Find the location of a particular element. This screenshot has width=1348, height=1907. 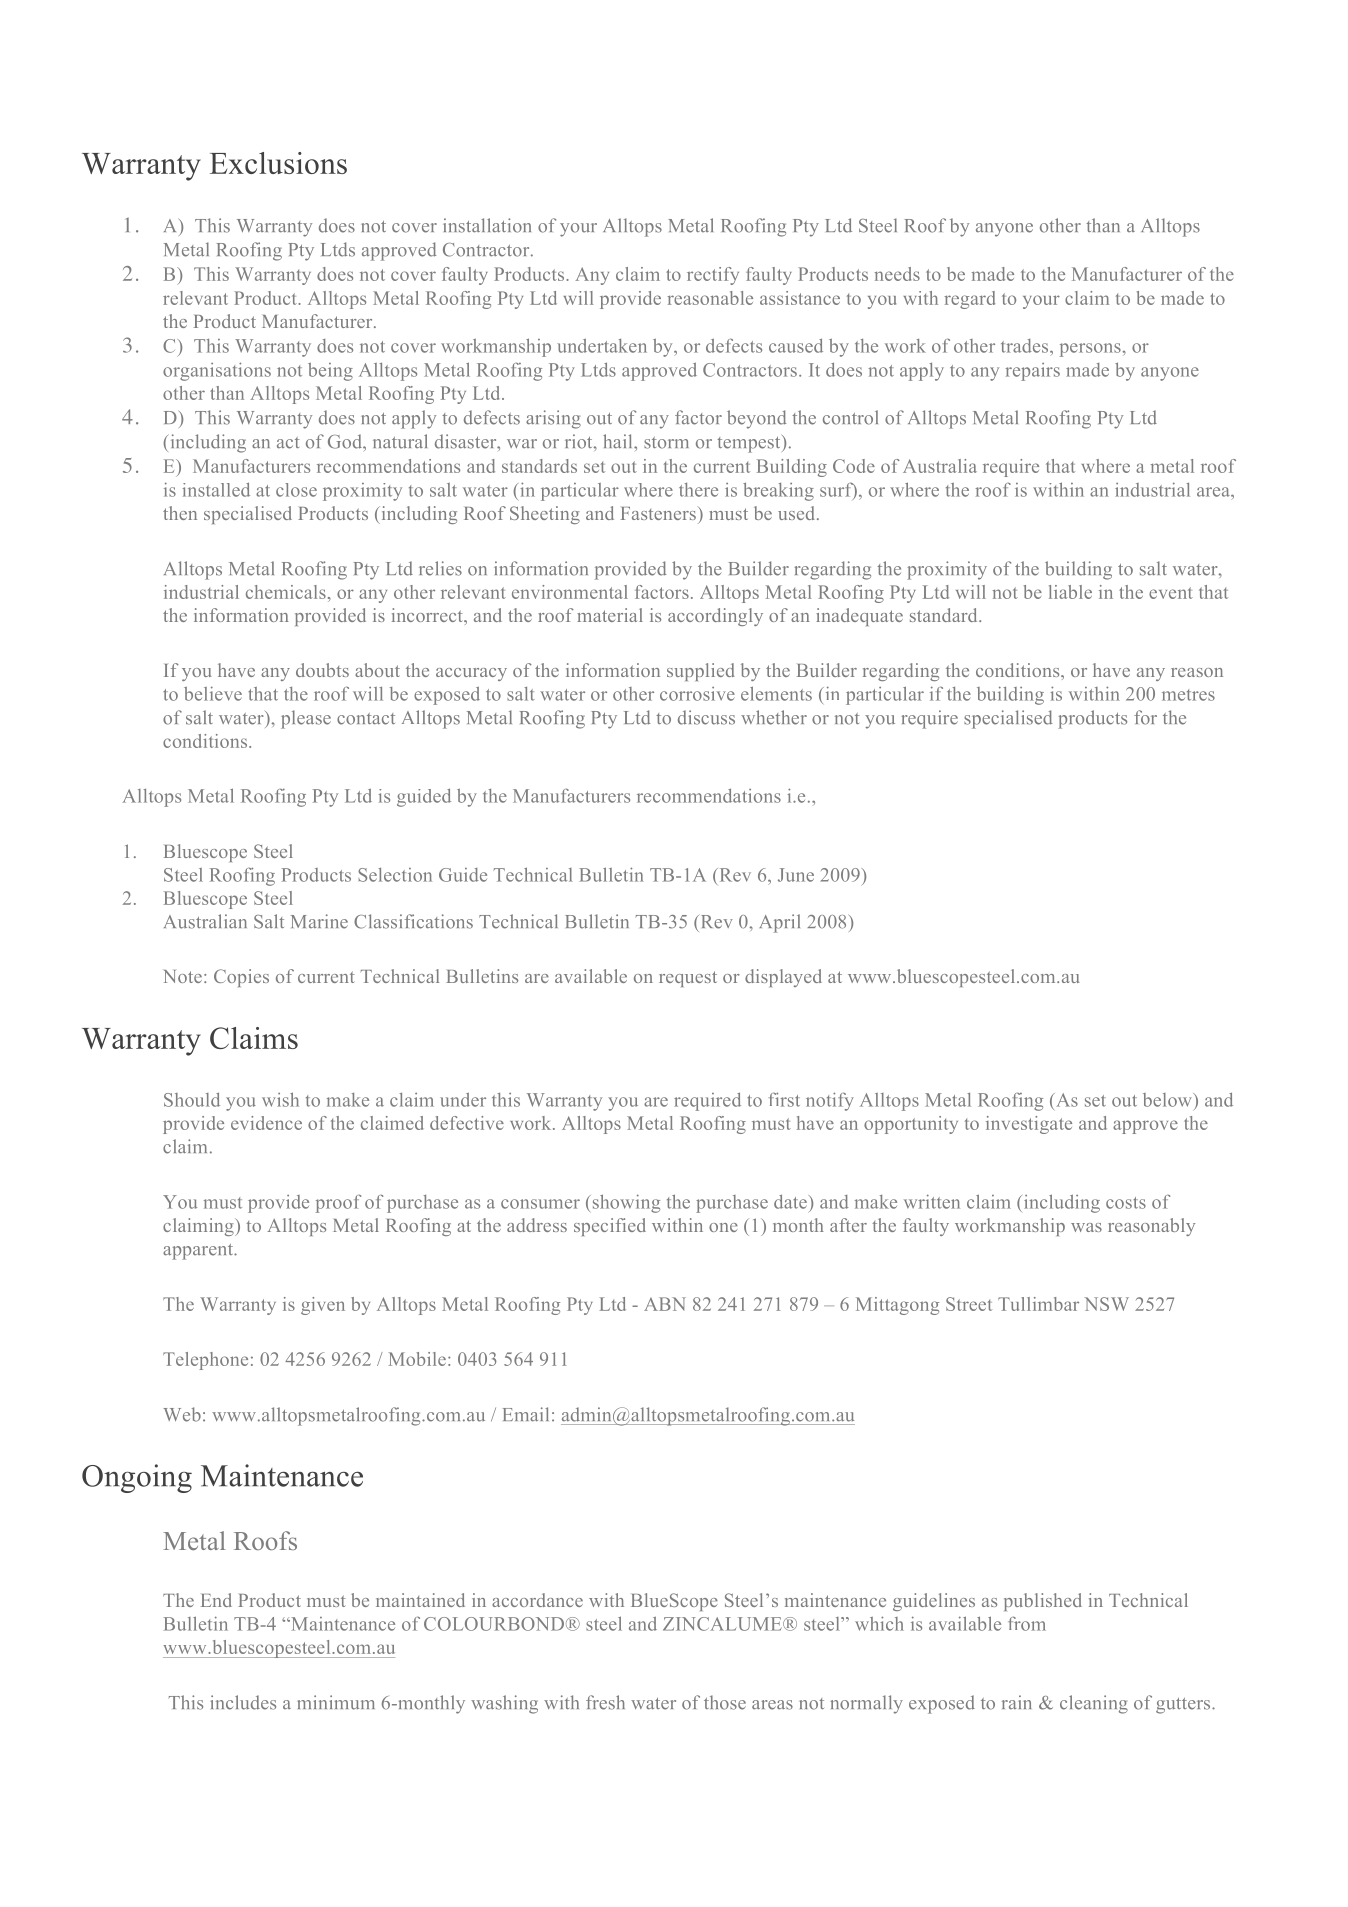

believe is located at coordinates (213, 693).
